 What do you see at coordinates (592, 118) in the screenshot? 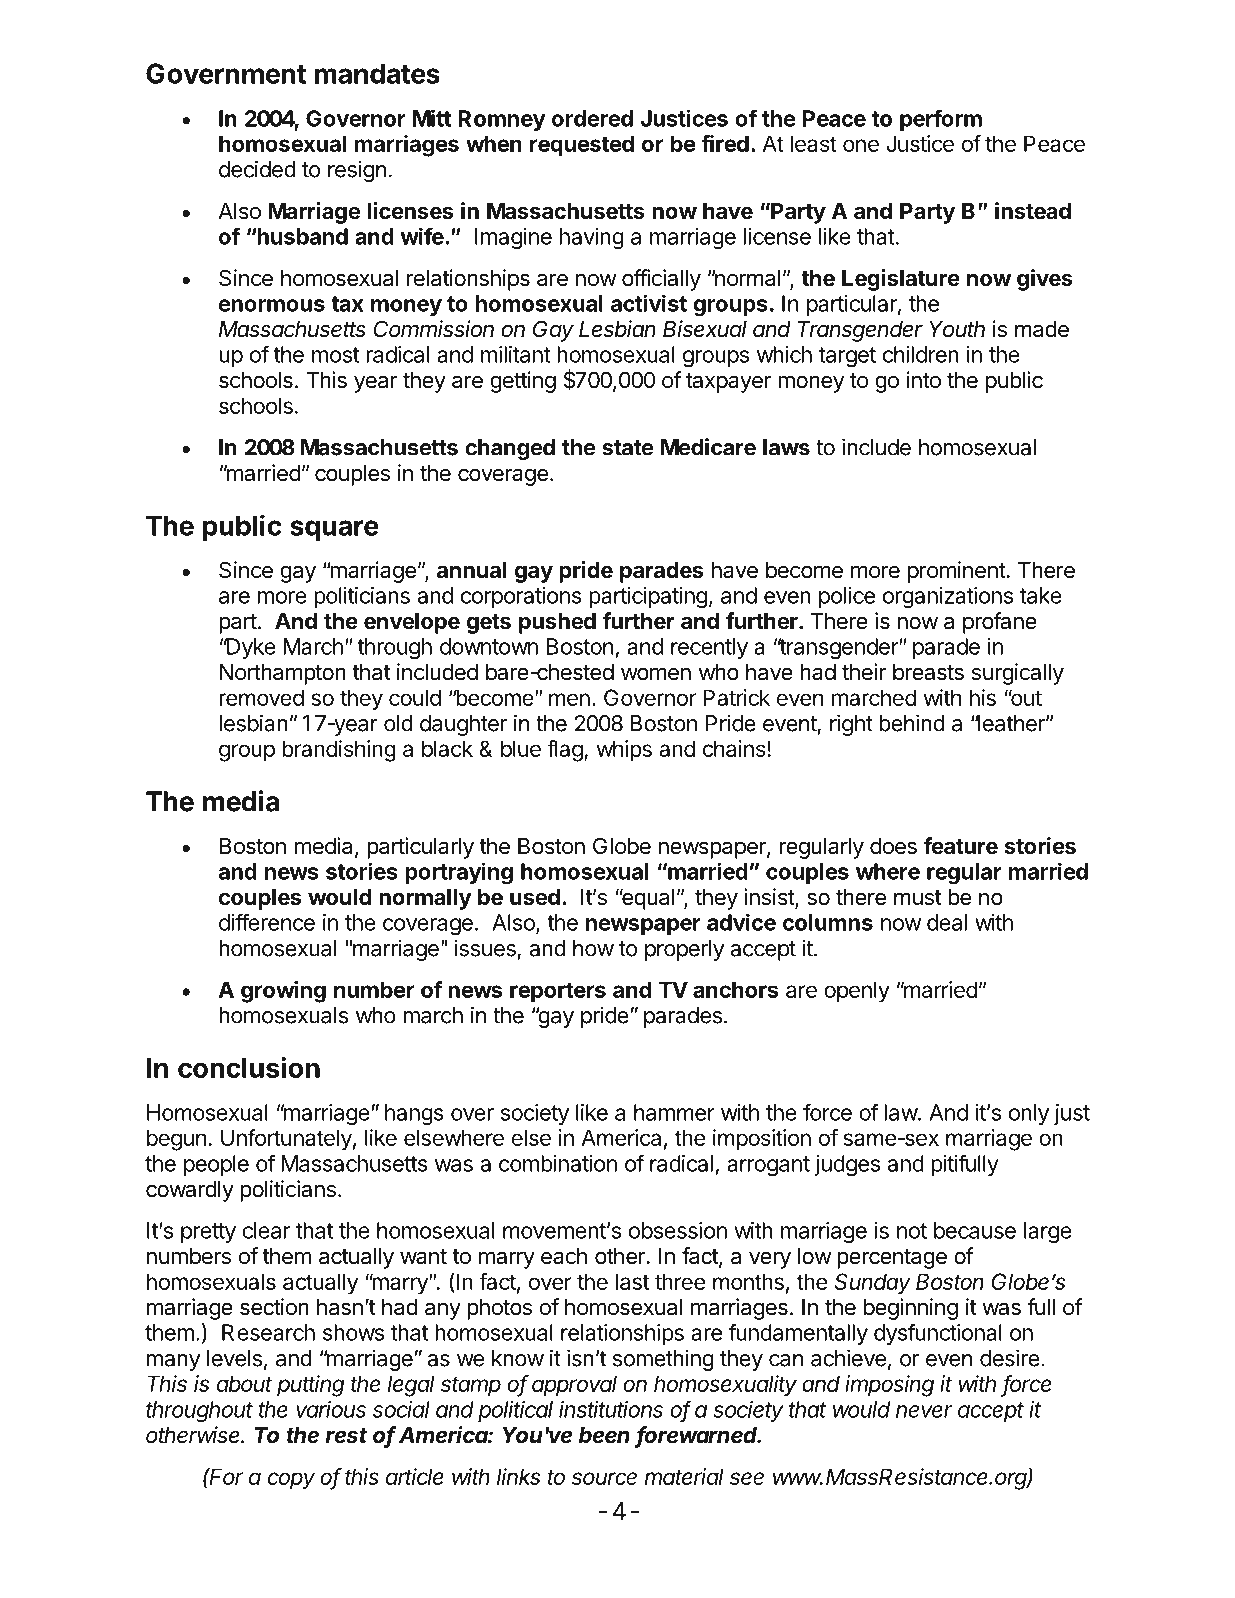
I see `ordered` at bounding box center [592, 118].
